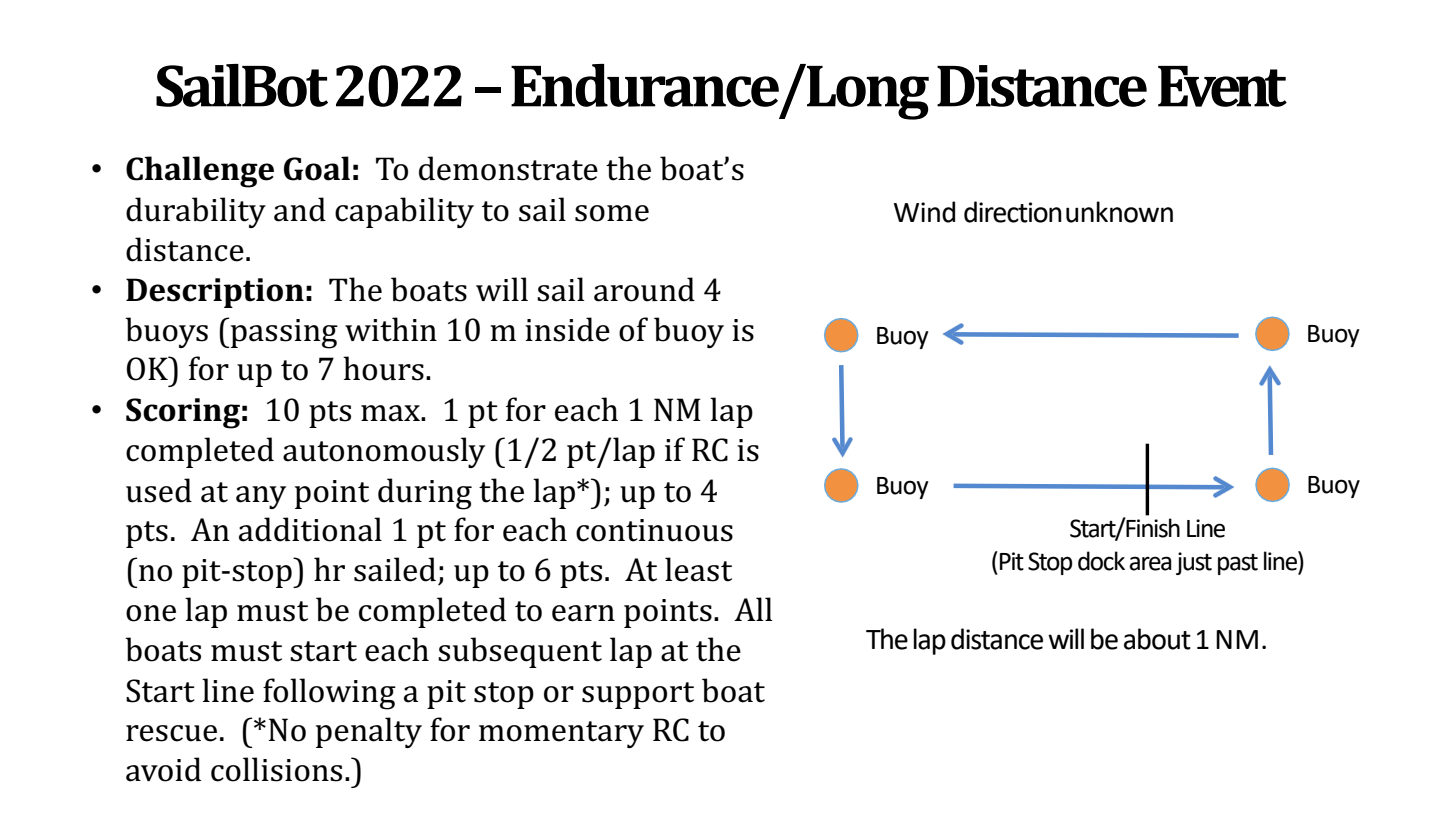 Image resolution: width=1456 pixels, height=819 pixels. Describe the element at coordinates (567, 329) in the screenshot. I see `inside` at that location.
